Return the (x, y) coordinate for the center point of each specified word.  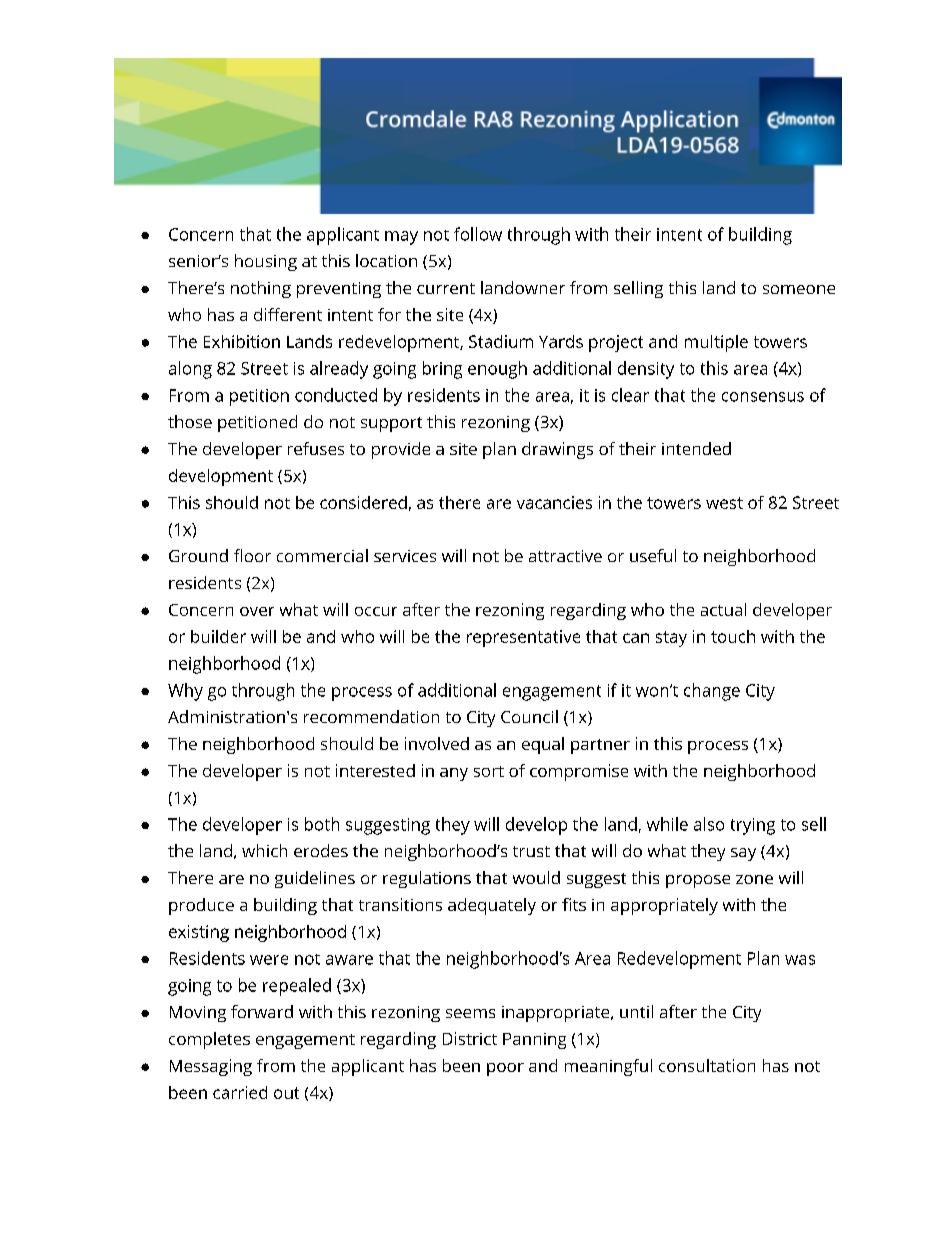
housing (266, 262)
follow (478, 234)
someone (799, 289)
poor (505, 1069)
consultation (707, 1065)
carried (240, 1092)
